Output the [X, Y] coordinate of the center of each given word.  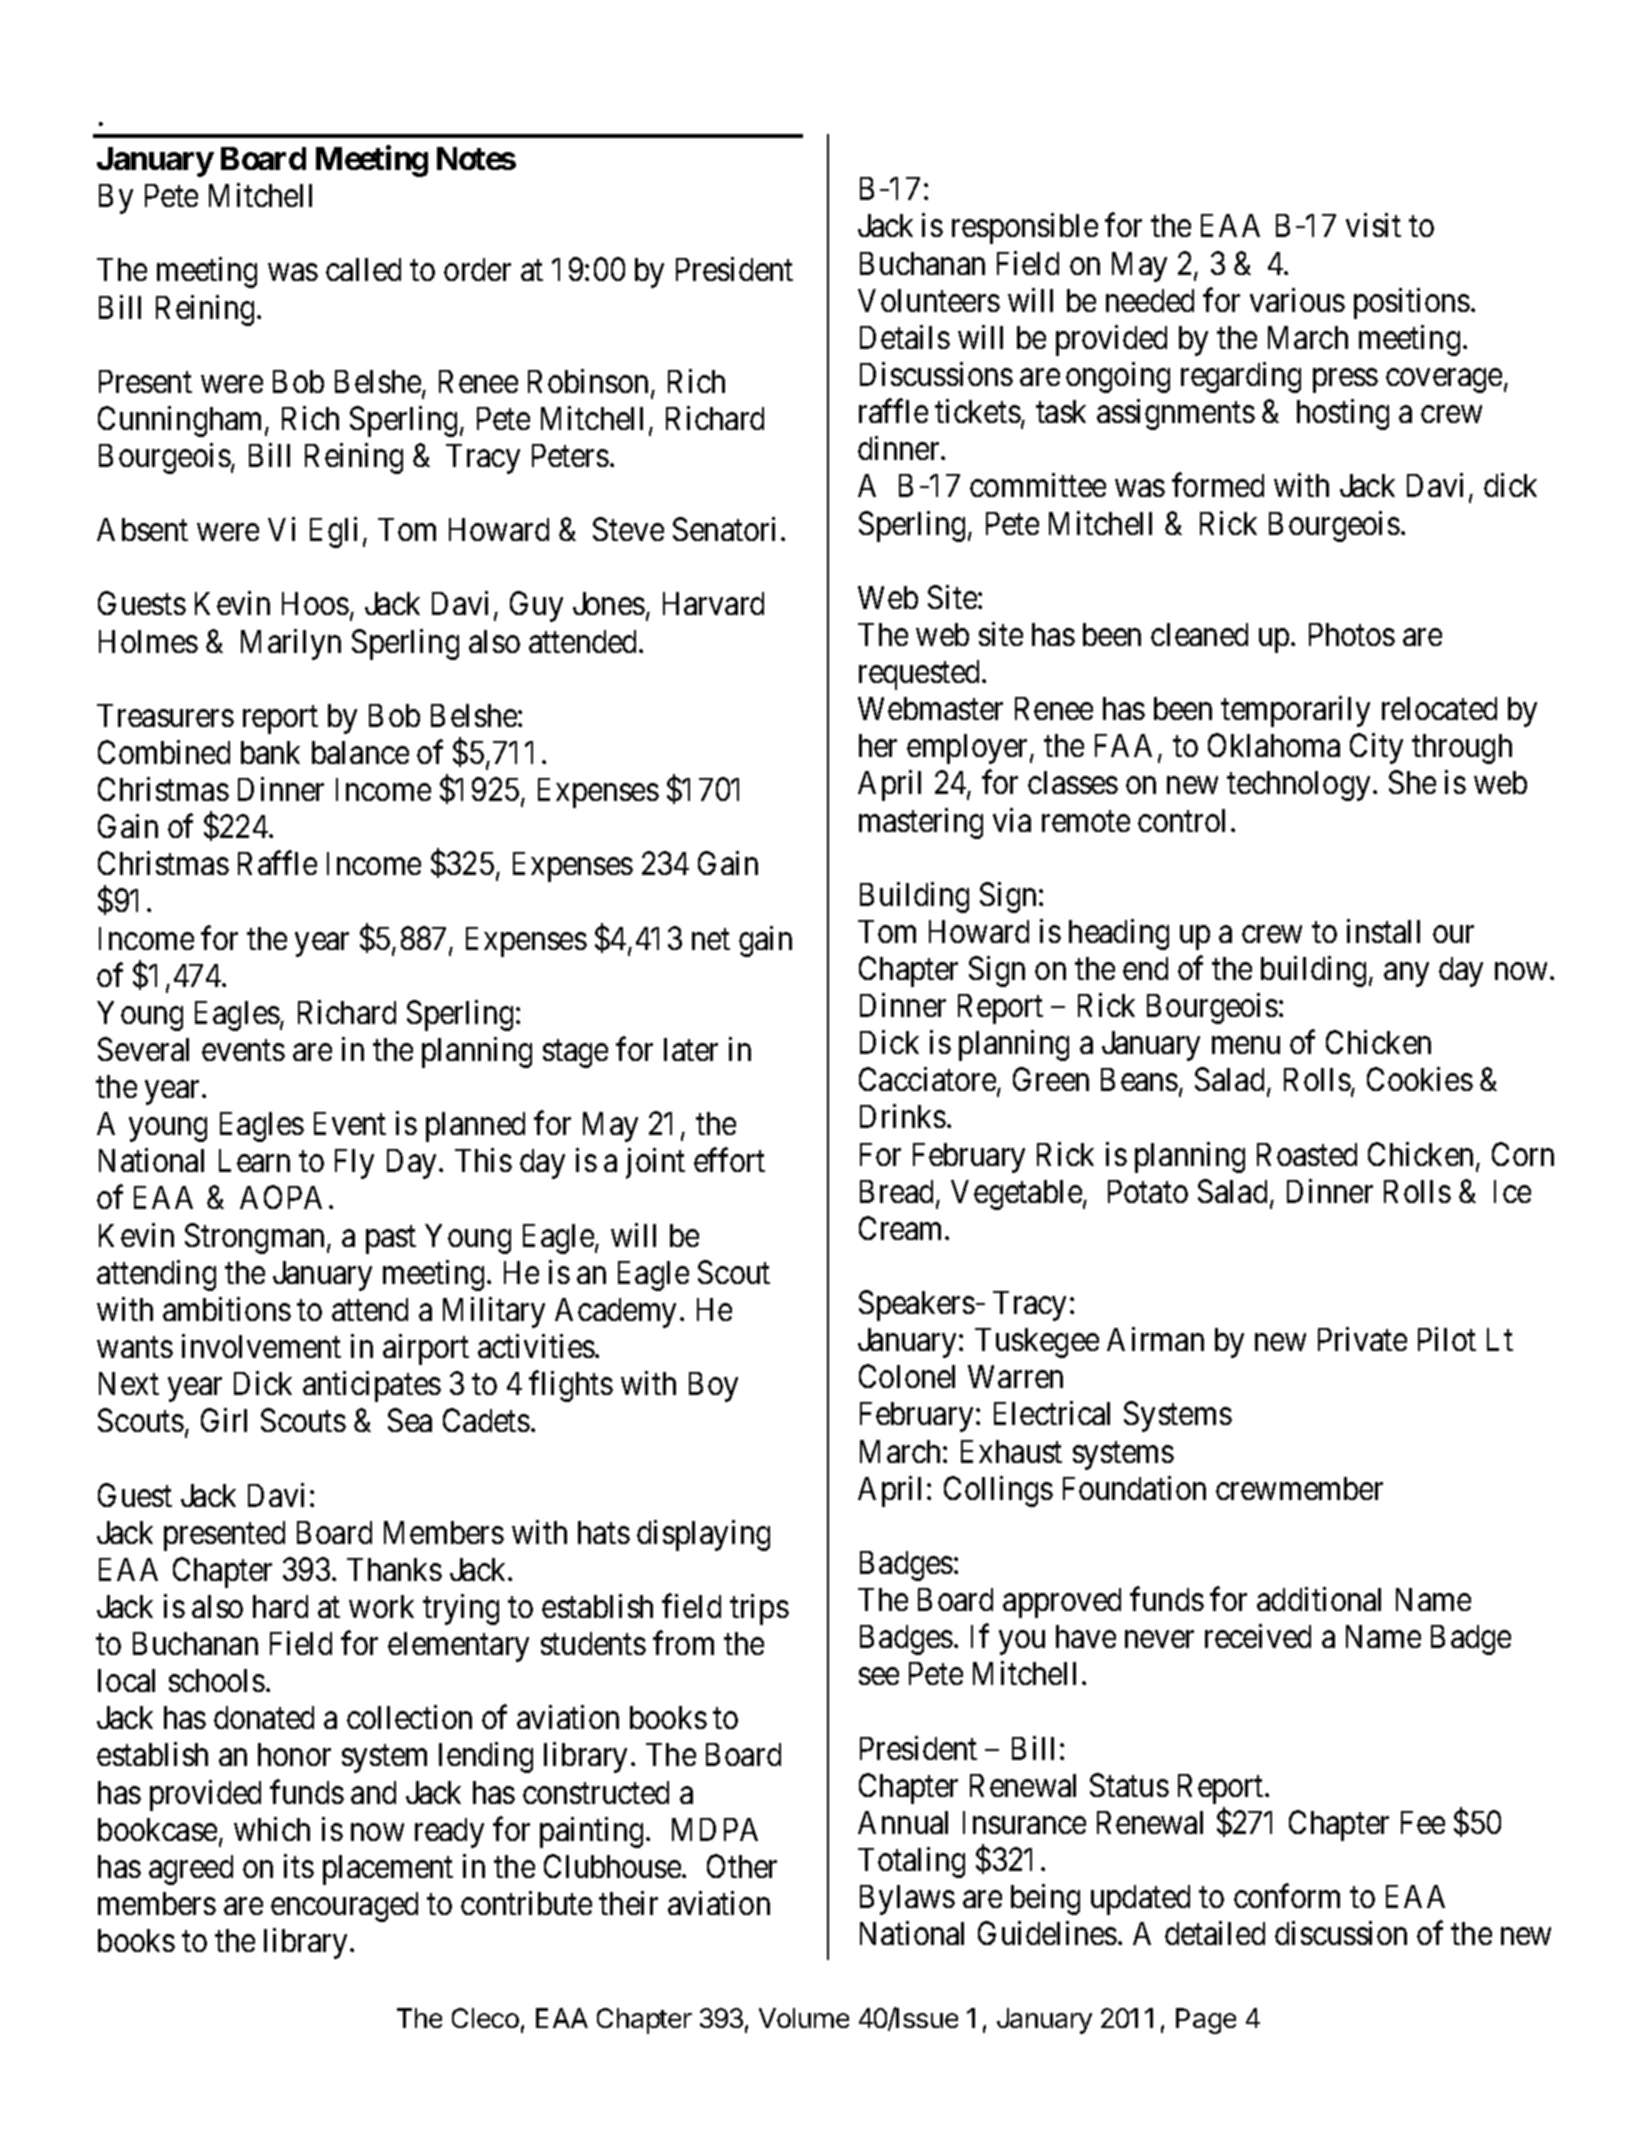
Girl [224, 1420]
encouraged [344, 1907]
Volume [804, 2018]
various [1297, 300]
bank [270, 752]
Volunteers [929, 300]
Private [1362, 1339]
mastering [921, 823]
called [363, 269]
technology [1298, 786]
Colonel [907, 1376]
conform [1287, 1896]
